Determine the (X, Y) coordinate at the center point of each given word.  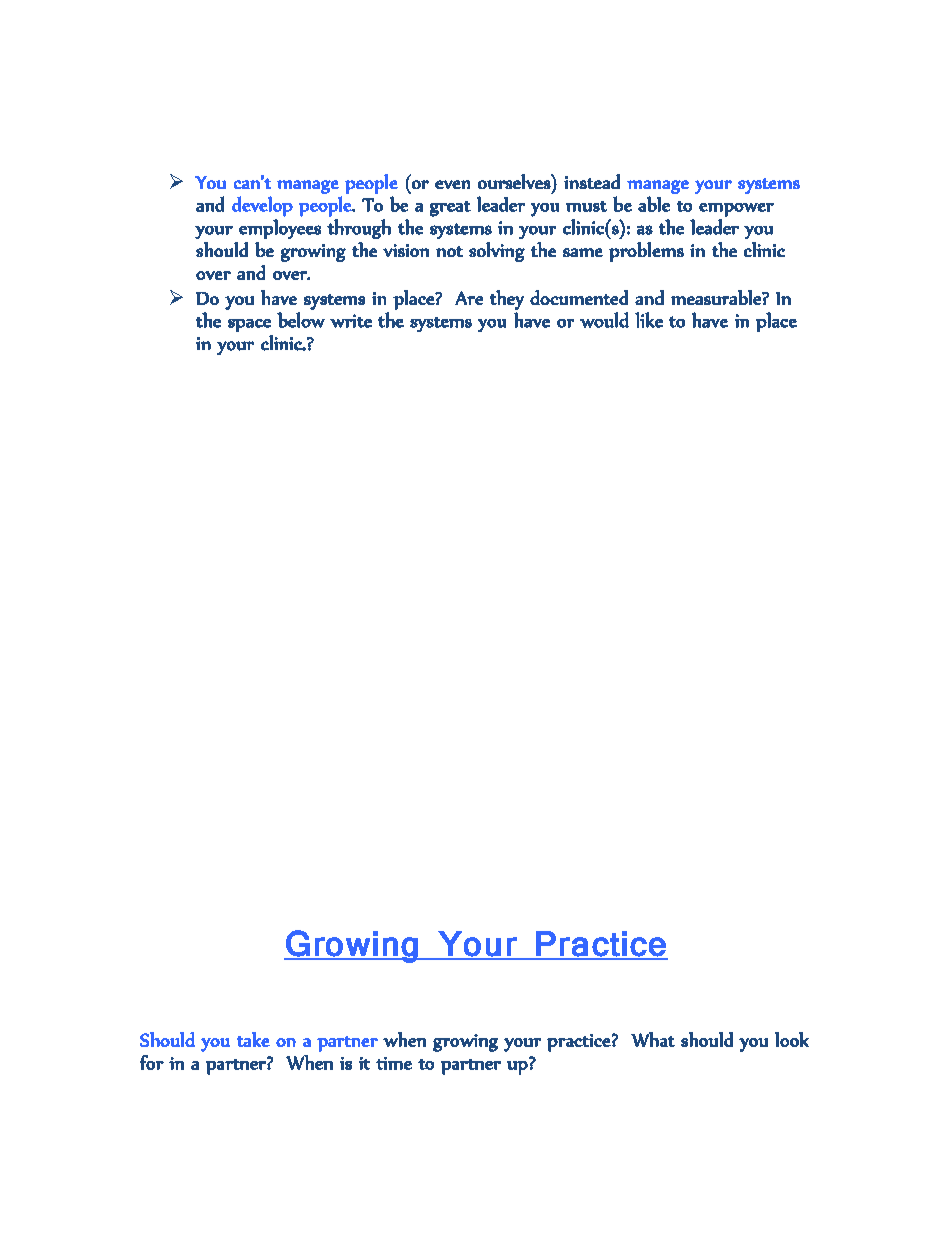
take (253, 1039)
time (394, 1063)
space (249, 325)
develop (262, 206)
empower (736, 210)
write (351, 321)
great (450, 209)
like (649, 320)
